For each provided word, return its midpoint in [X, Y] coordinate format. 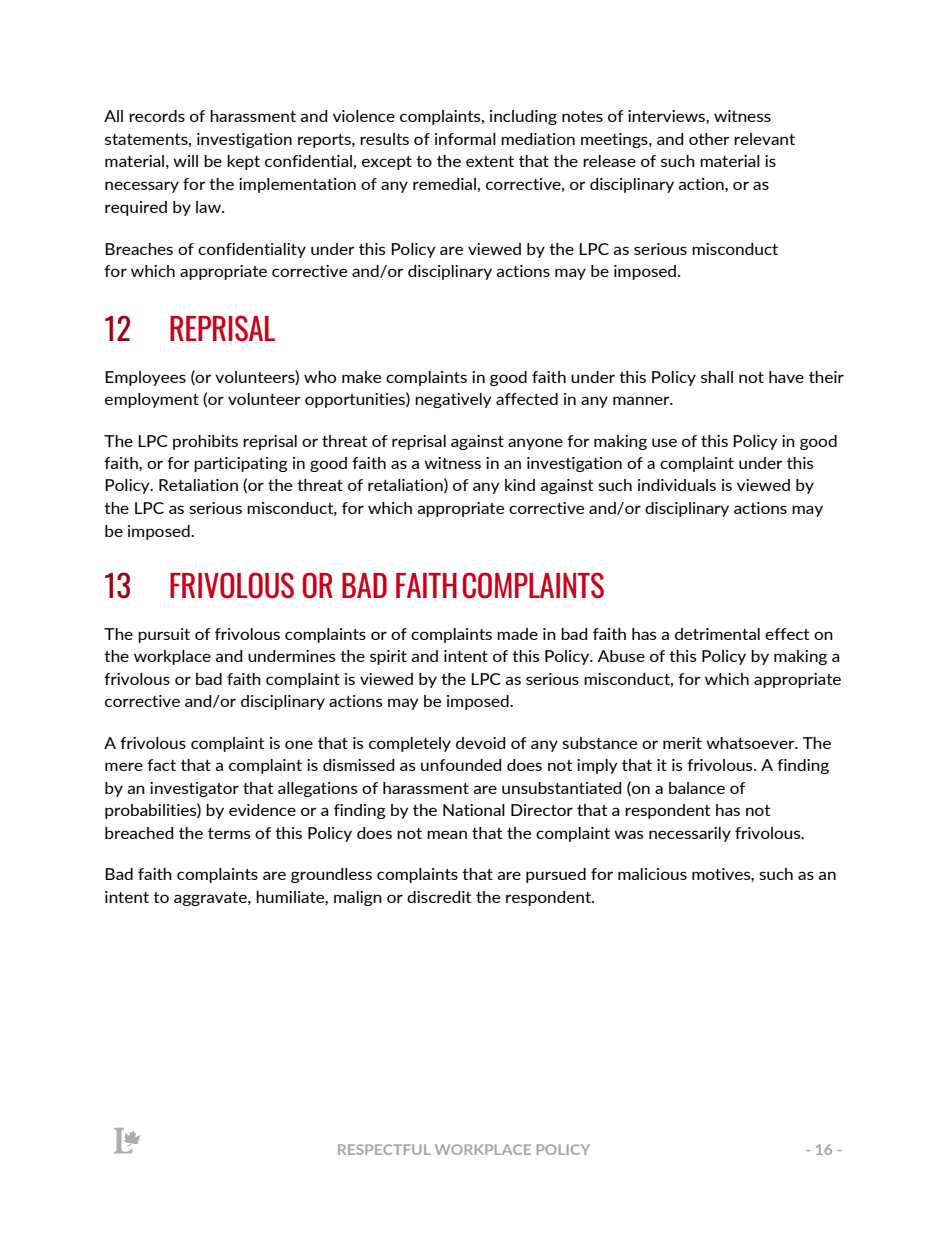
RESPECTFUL [384, 1149]
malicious [652, 874]
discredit [439, 897]
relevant [764, 139]
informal [465, 139]
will [185, 161]
